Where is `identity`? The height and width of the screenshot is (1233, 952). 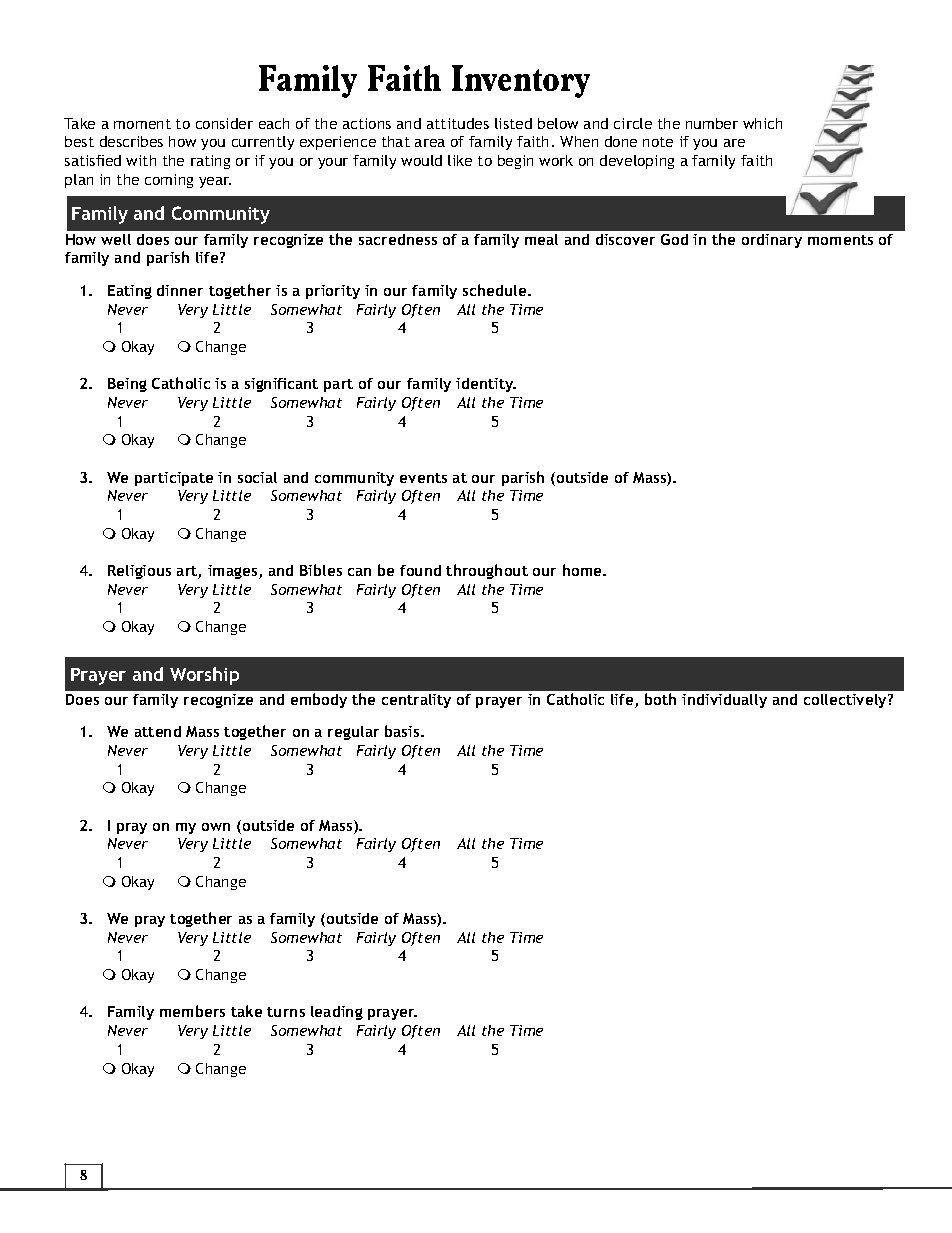
identity is located at coordinates (486, 385).
